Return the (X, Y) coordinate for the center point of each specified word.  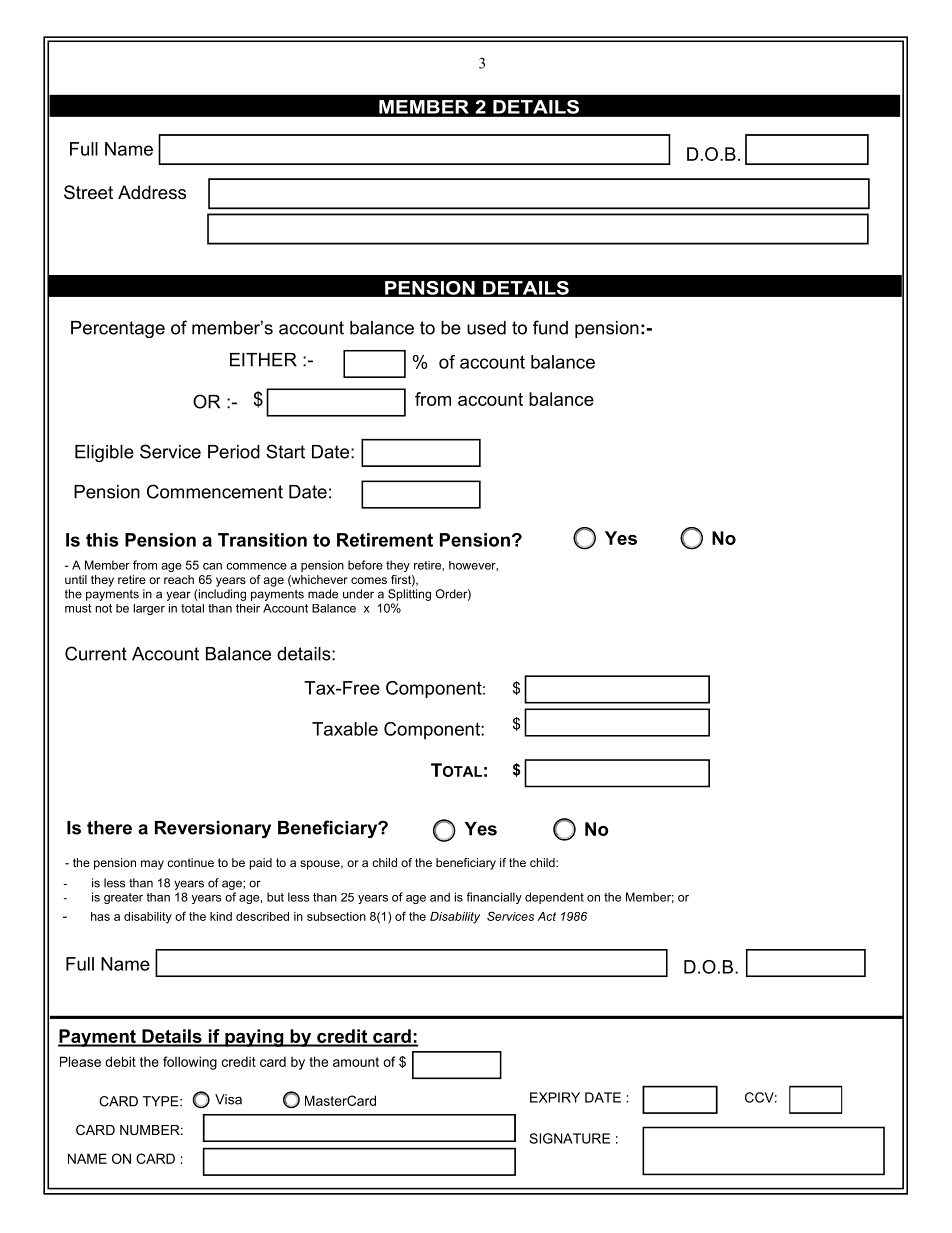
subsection (336, 916)
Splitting (409, 595)
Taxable (345, 729)
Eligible (104, 453)
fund (550, 327)
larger (149, 609)
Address (152, 192)
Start (285, 451)
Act (546, 916)
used (486, 328)
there (109, 828)
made (323, 594)
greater (123, 898)
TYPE (162, 1101)
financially (494, 898)
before (365, 565)
